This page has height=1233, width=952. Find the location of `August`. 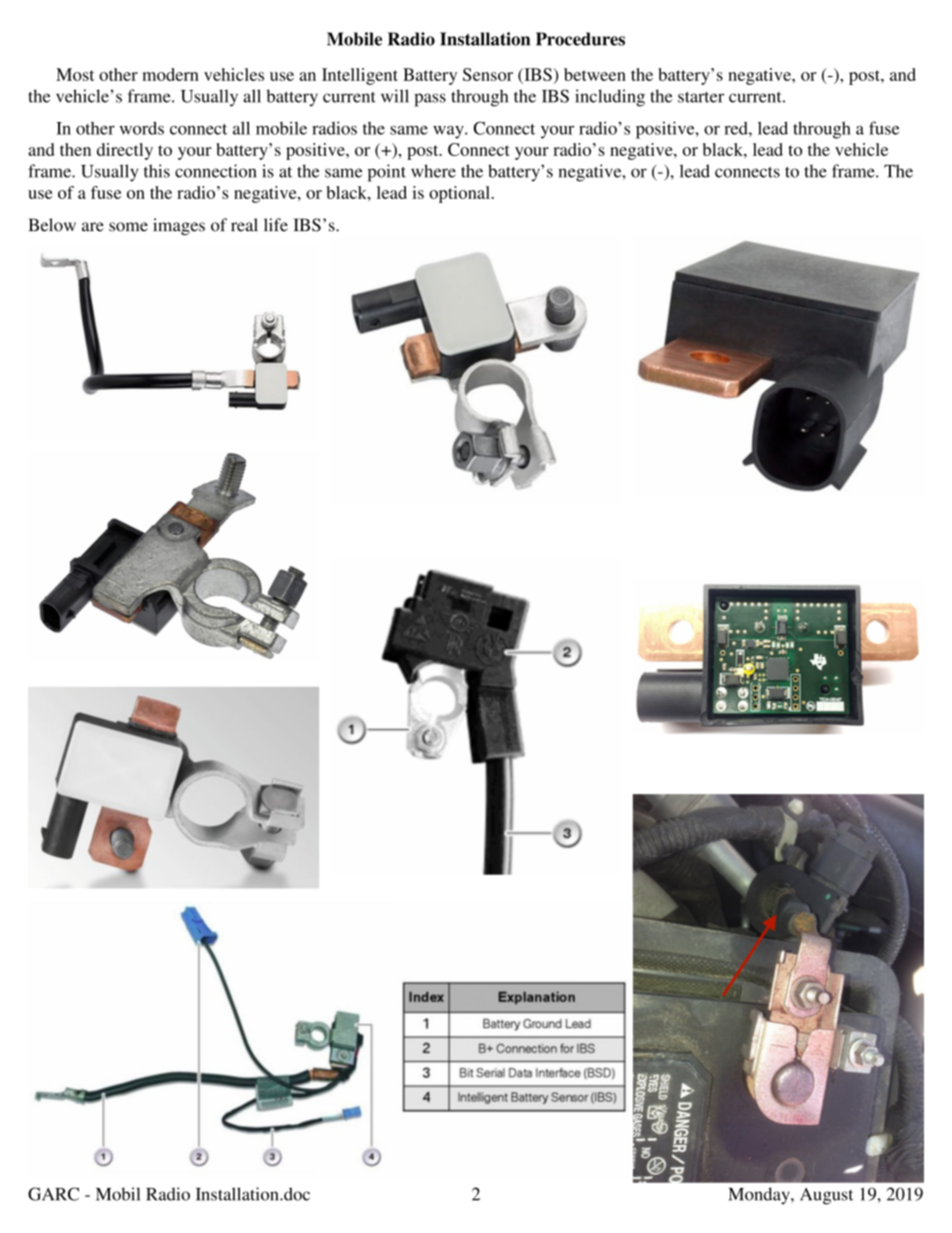

August is located at coordinates (826, 1196).
